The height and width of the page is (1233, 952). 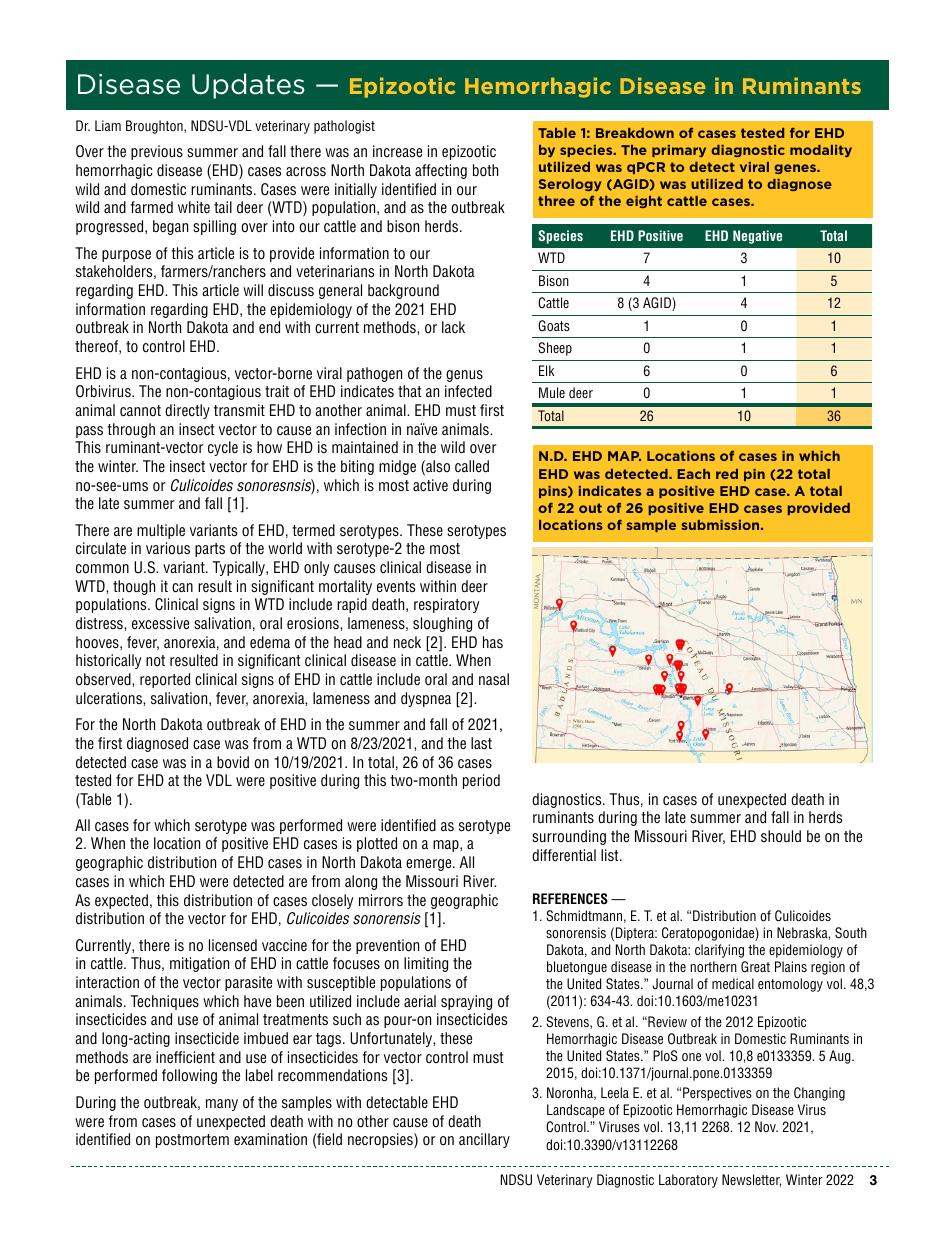 What do you see at coordinates (821, 151) in the page?
I see `modality` at bounding box center [821, 151].
